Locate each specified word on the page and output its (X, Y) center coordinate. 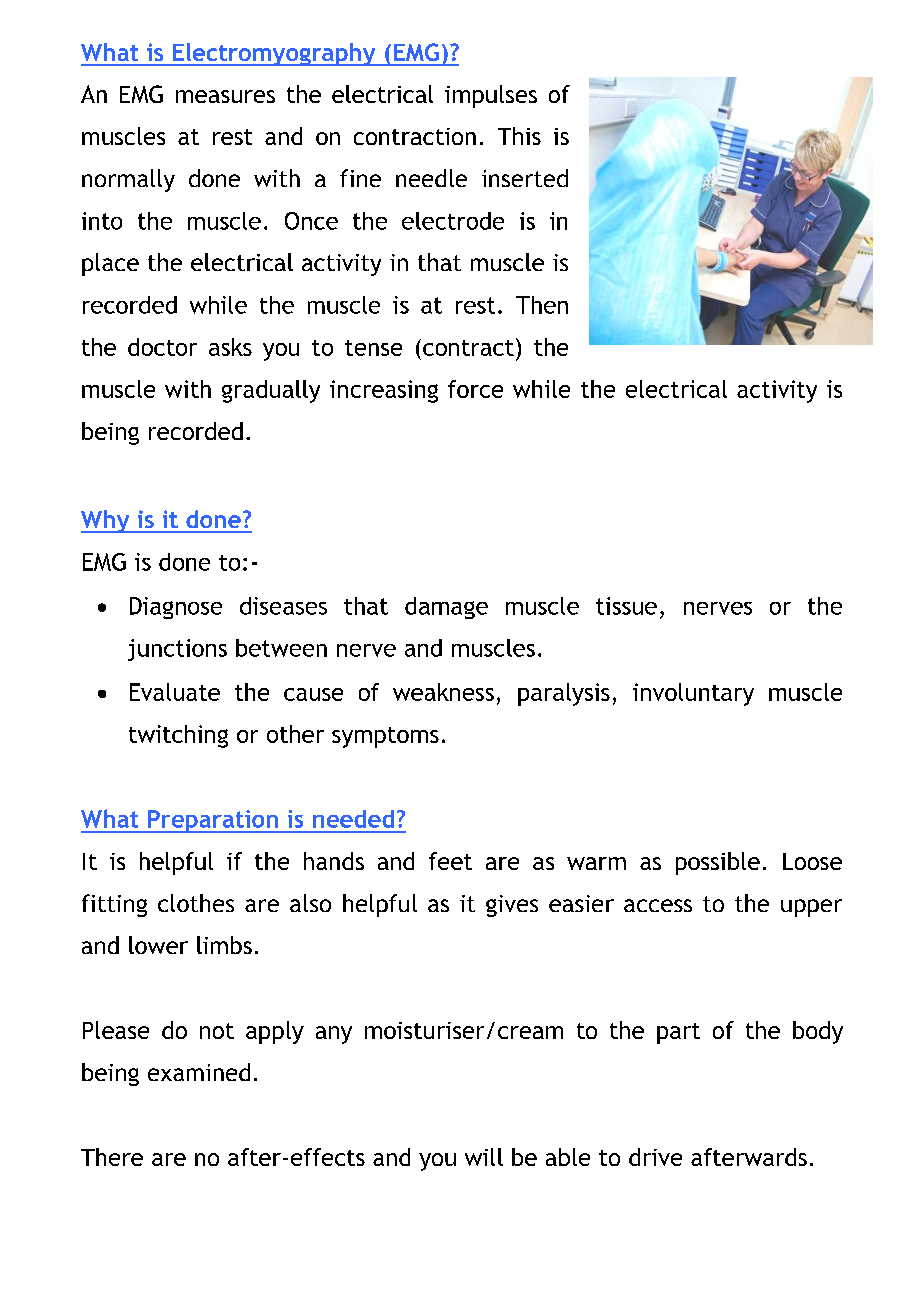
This (519, 136)
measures (225, 96)
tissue (626, 606)
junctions (177, 650)
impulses (491, 96)
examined (199, 1072)
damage (446, 608)
